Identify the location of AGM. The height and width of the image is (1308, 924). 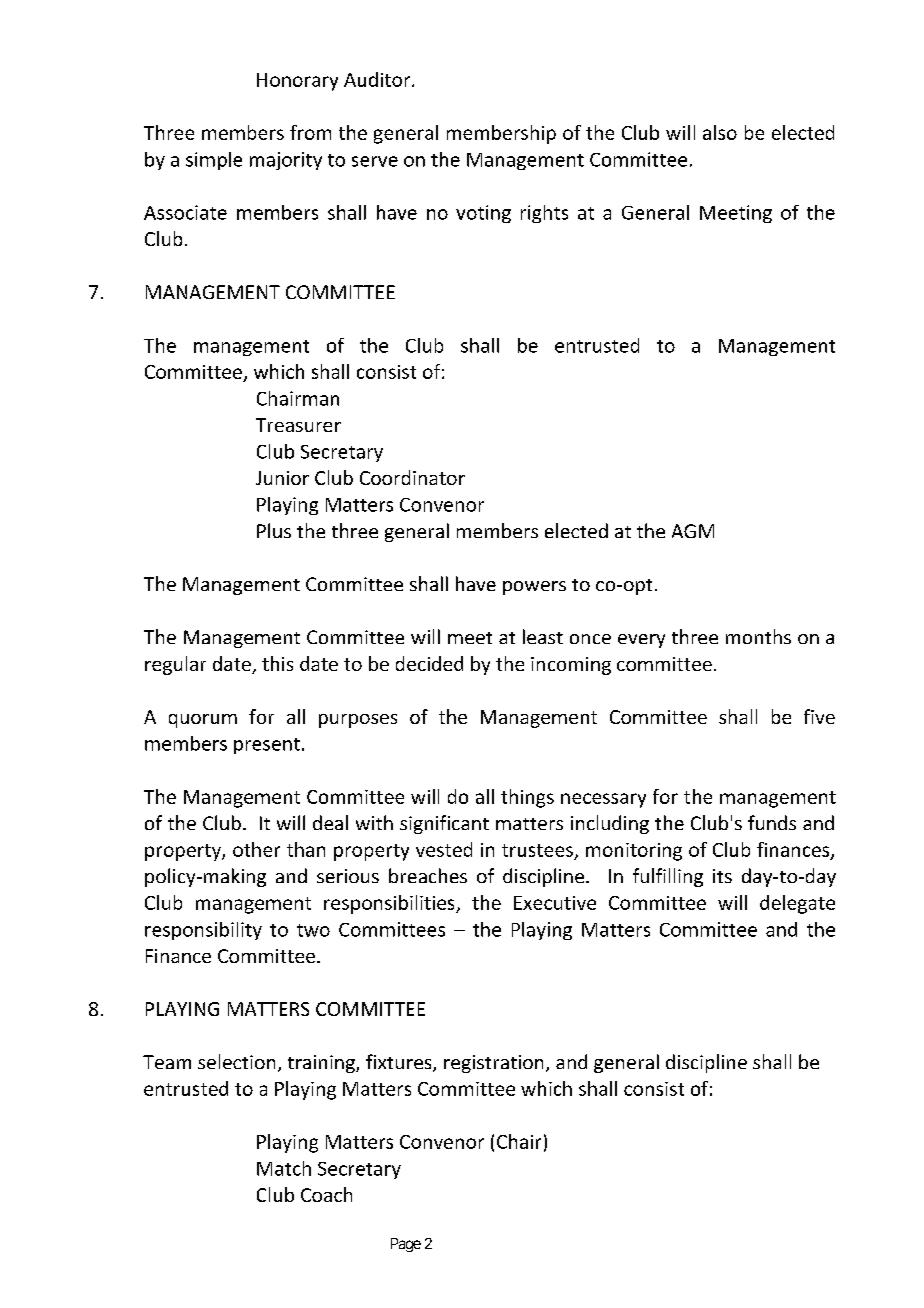
(693, 531).
